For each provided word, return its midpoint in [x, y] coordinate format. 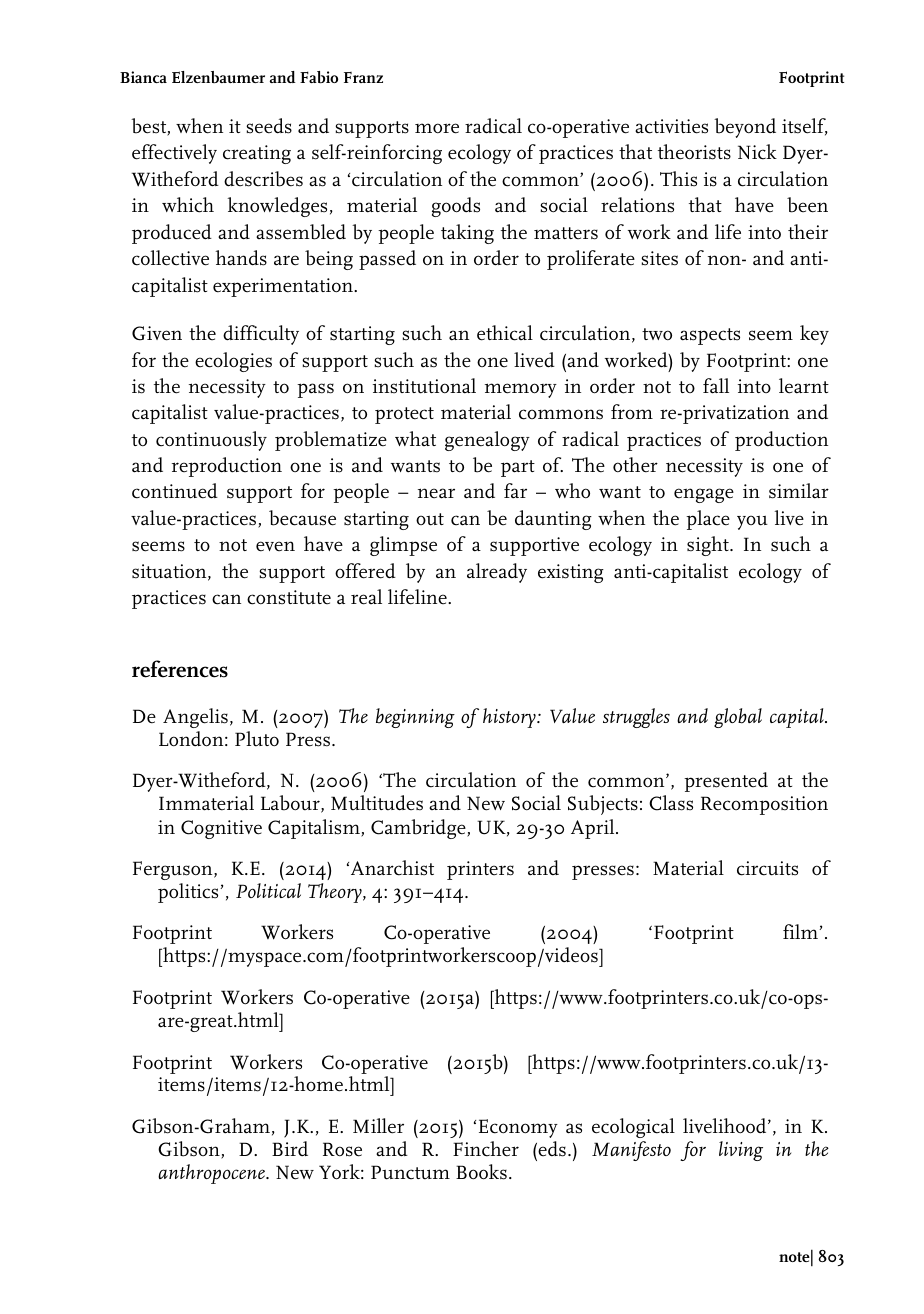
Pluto [257, 739]
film [801, 931]
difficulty [261, 335]
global [738, 718]
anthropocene [212, 1174]
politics [189, 893]
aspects [710, 336]
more [437, 128]
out [430, 519]
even [275, 546]
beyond [745, 128]
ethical [505, 333]
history [510, 718]
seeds [269, 126]
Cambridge [419, 829]
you [752, 522]
